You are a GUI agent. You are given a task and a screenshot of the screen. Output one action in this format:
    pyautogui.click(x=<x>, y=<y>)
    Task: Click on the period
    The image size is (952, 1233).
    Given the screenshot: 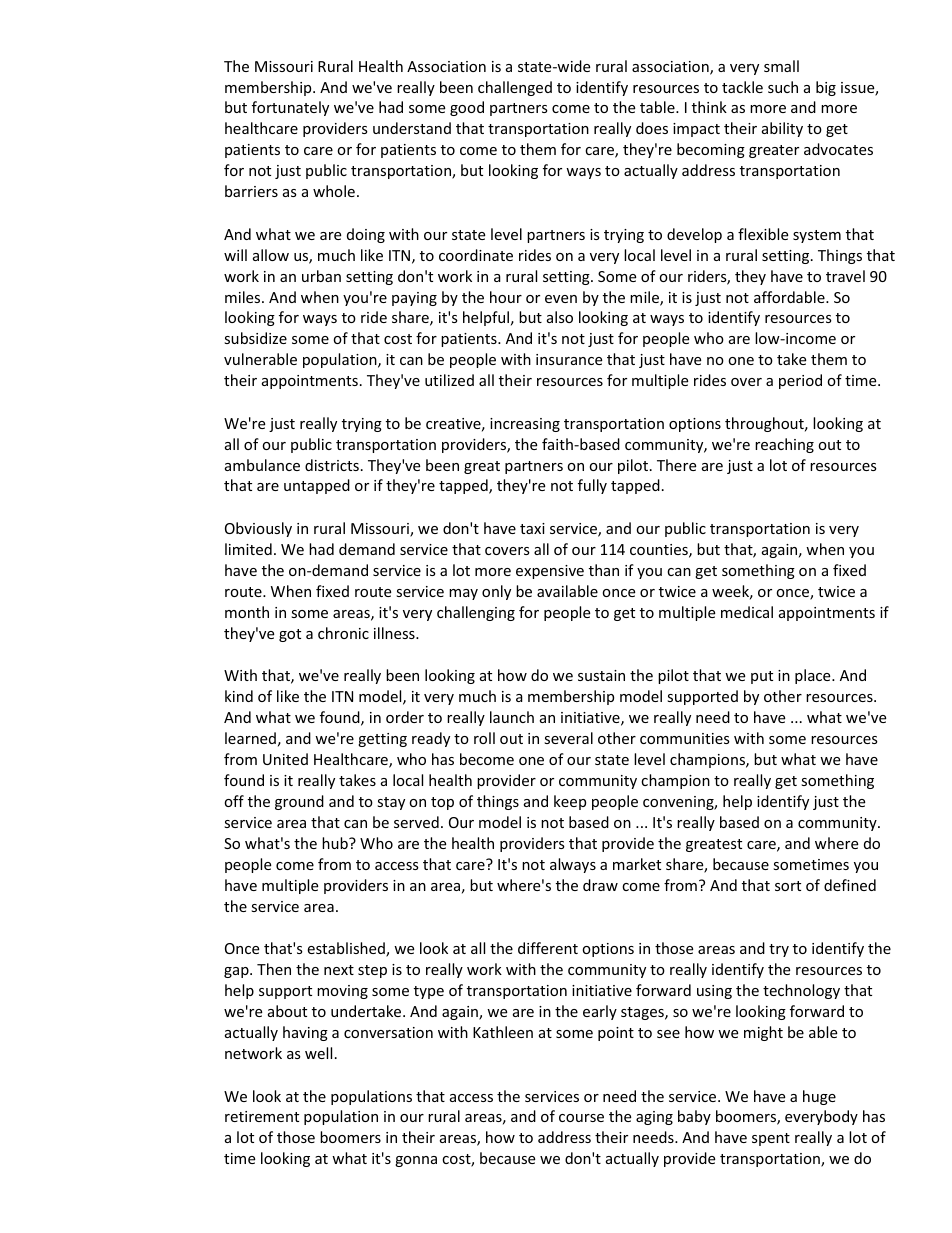 What is the action you would take?
    pyautogui.click(x=800, y=381)
